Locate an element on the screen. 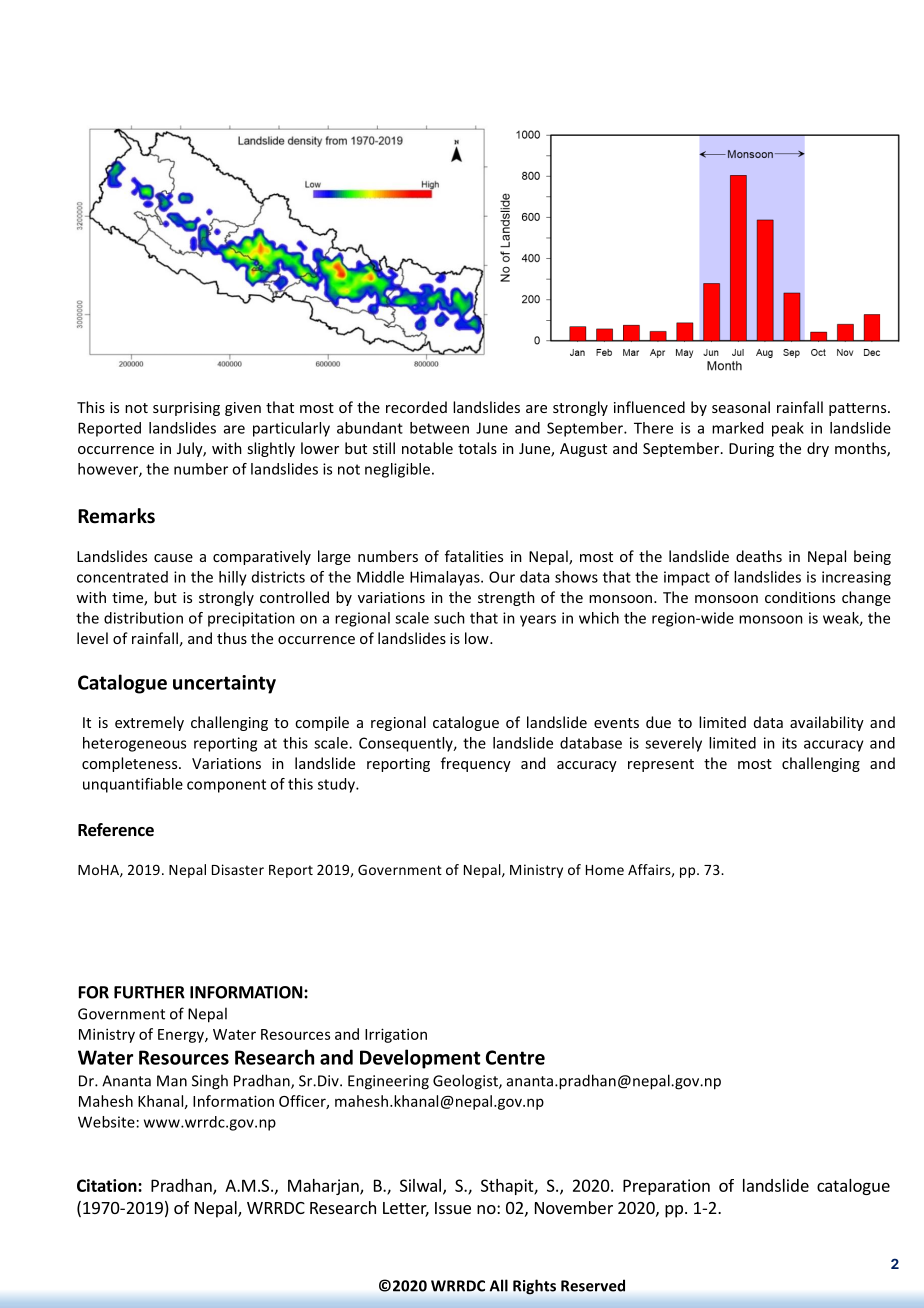 The image size is (924, 1308). peak is located at coordinates (788, 429).
